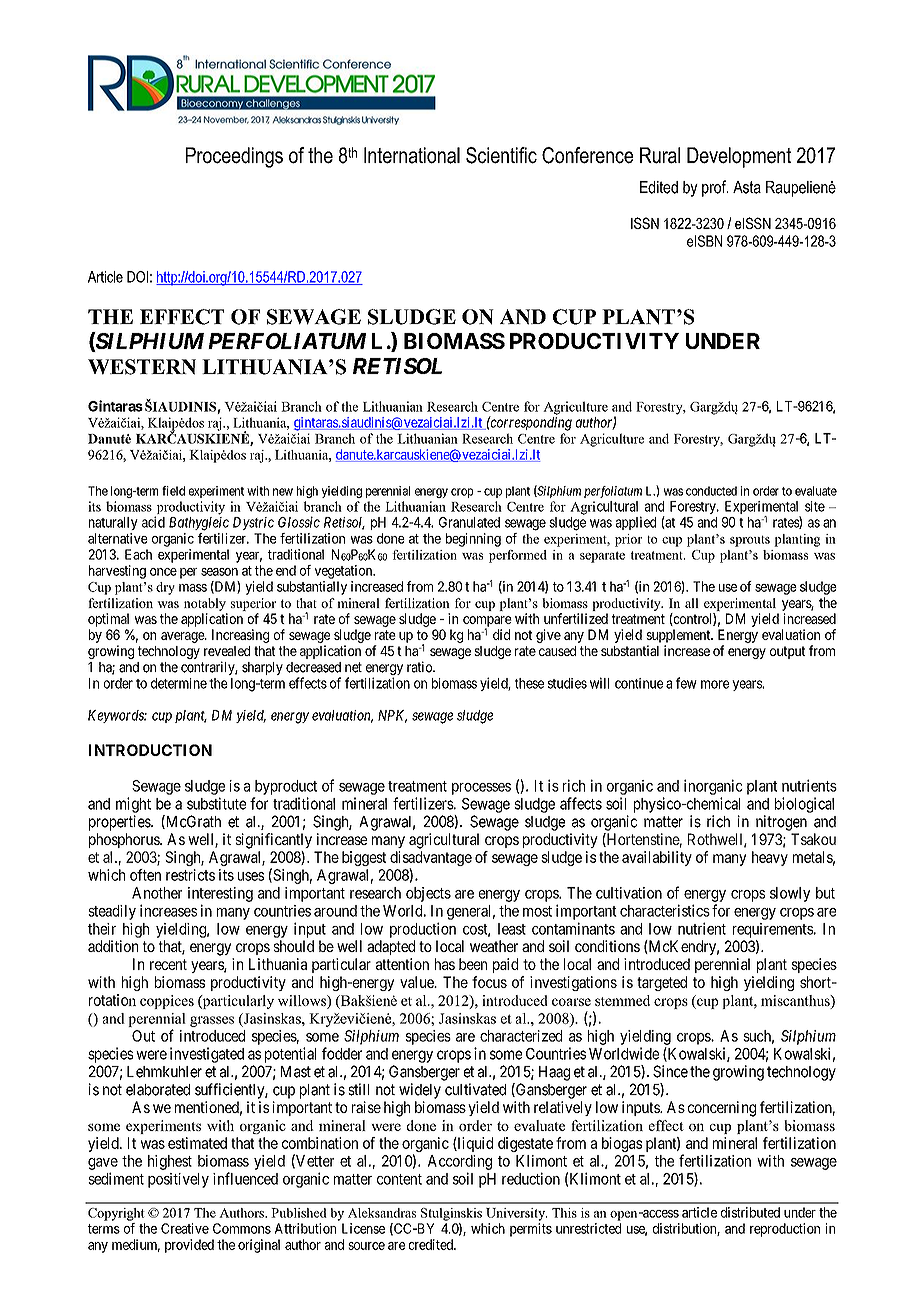  I want to click on notably, so click(205, 604).
